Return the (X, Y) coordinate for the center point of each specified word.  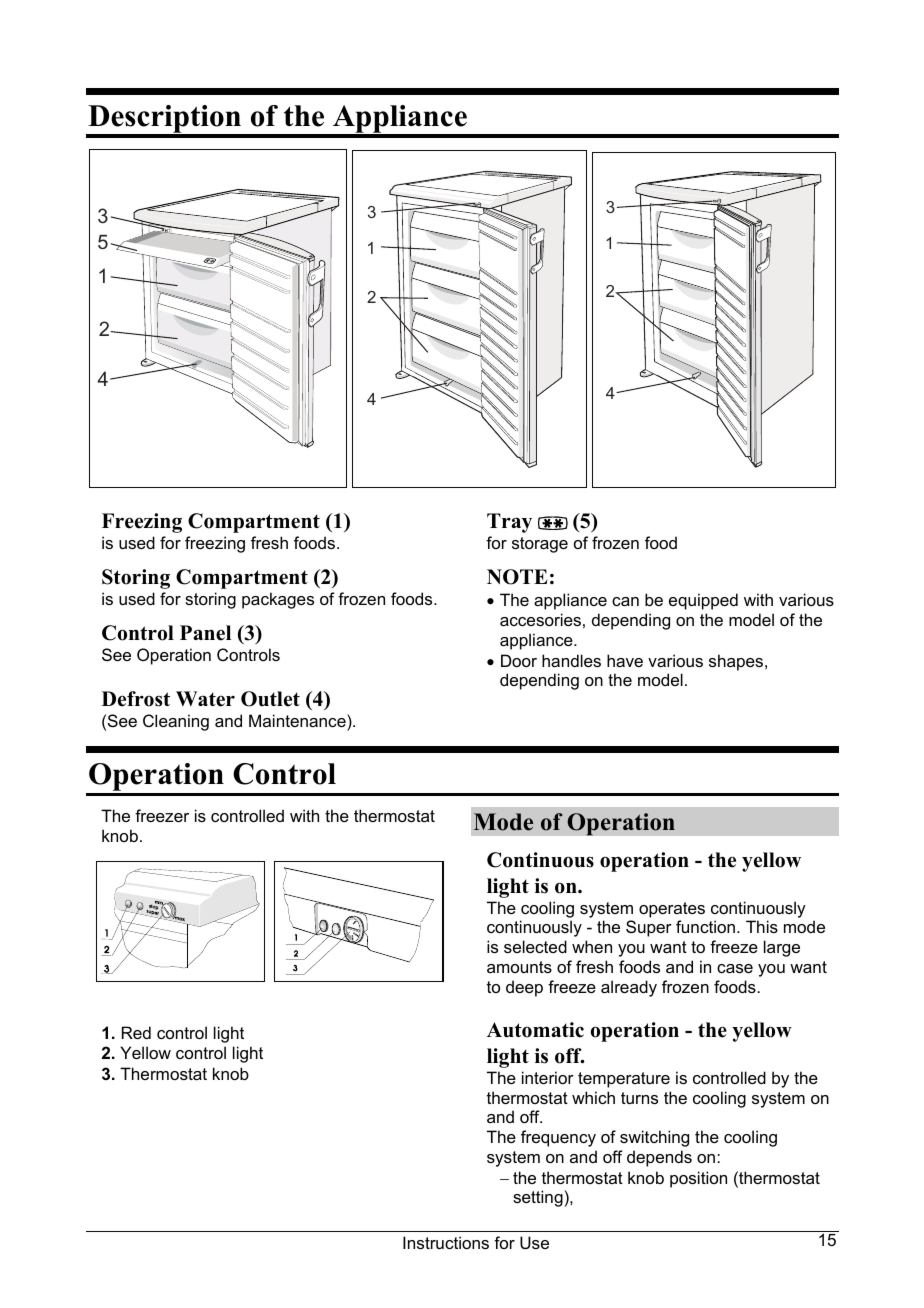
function (707, 926)
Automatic (535, 1030)
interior (548, 1077)
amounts (519, 967)
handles (571, 660)
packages (278, 600)
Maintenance (298, 720)
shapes (737, 662)
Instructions (446, 1242)
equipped (703, 601)
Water (205, 699)
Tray (509, 523)
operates (672, 910)
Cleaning (176, 722)
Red (136, 1032)
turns (639, 1098)
